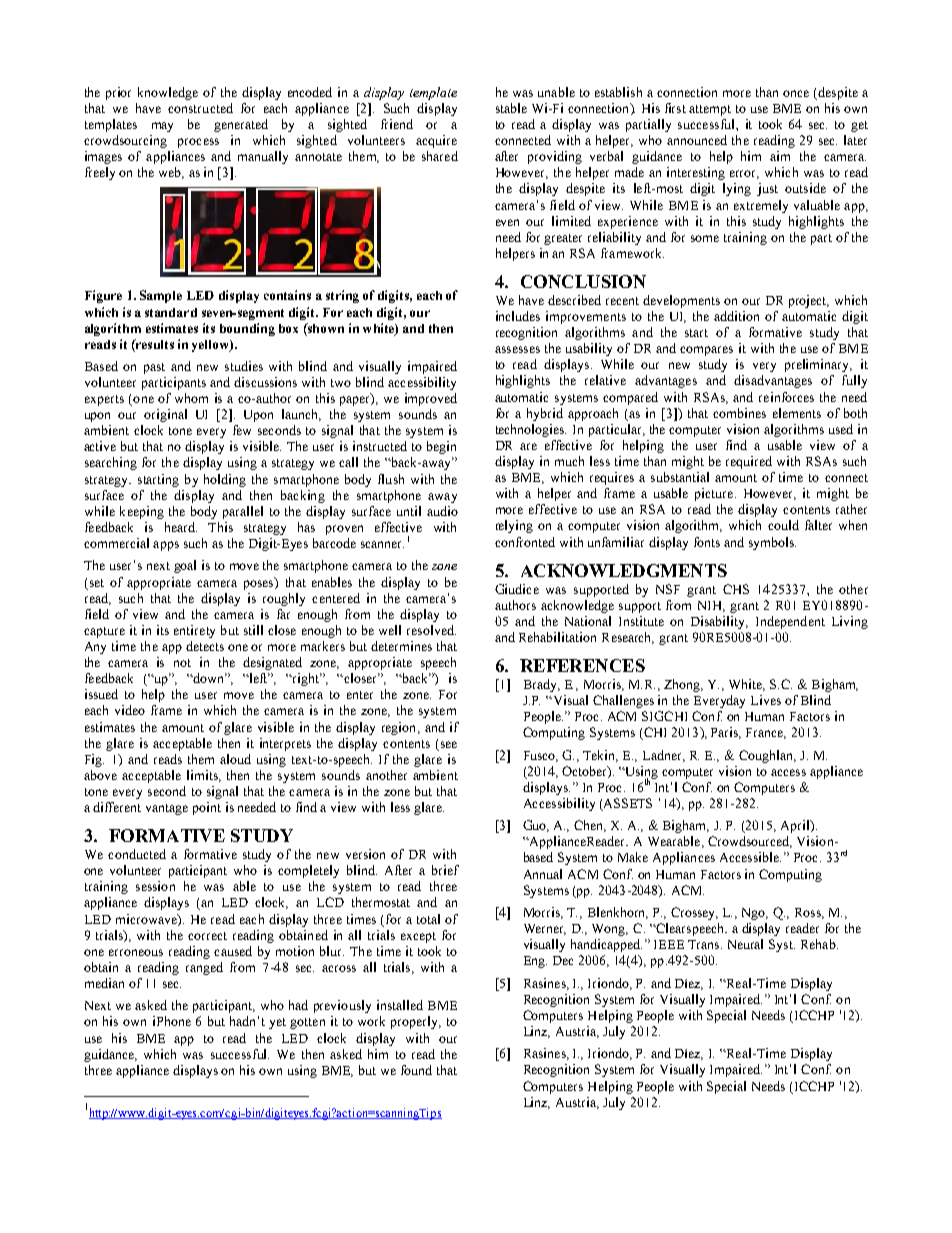 This document has width=952, height=1233. I want to click on once, so click(796, 93).
